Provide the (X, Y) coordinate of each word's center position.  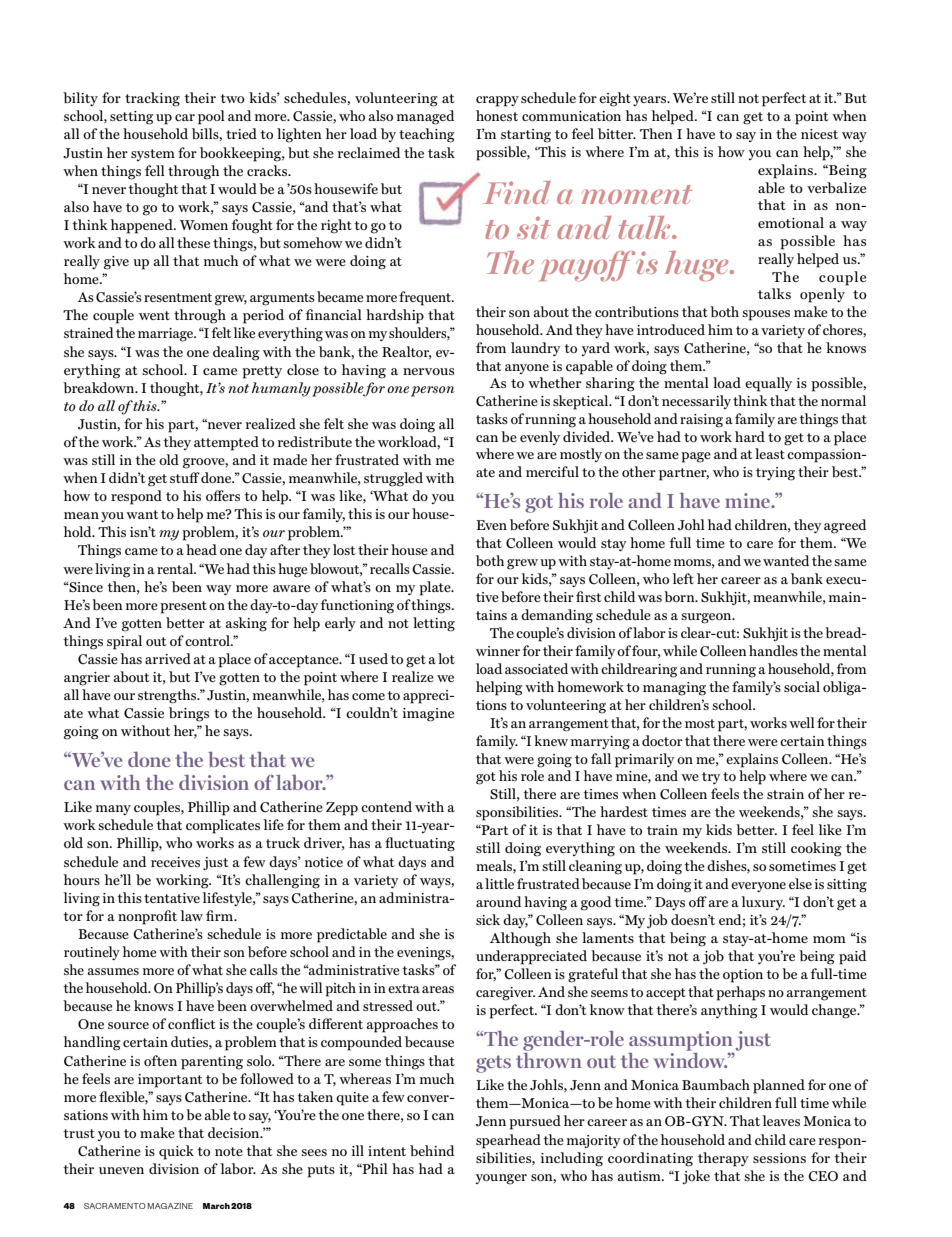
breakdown (100, 387)
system (153, 155)
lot (446, 658)
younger (501, 1179)
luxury (763, 903)
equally (768, 384)
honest (497, 115)
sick (488, 919)
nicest (819, 134)
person (433, 391)
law (192, 915)
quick (176, 1152)
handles (773, 650)
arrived (168, 658)
